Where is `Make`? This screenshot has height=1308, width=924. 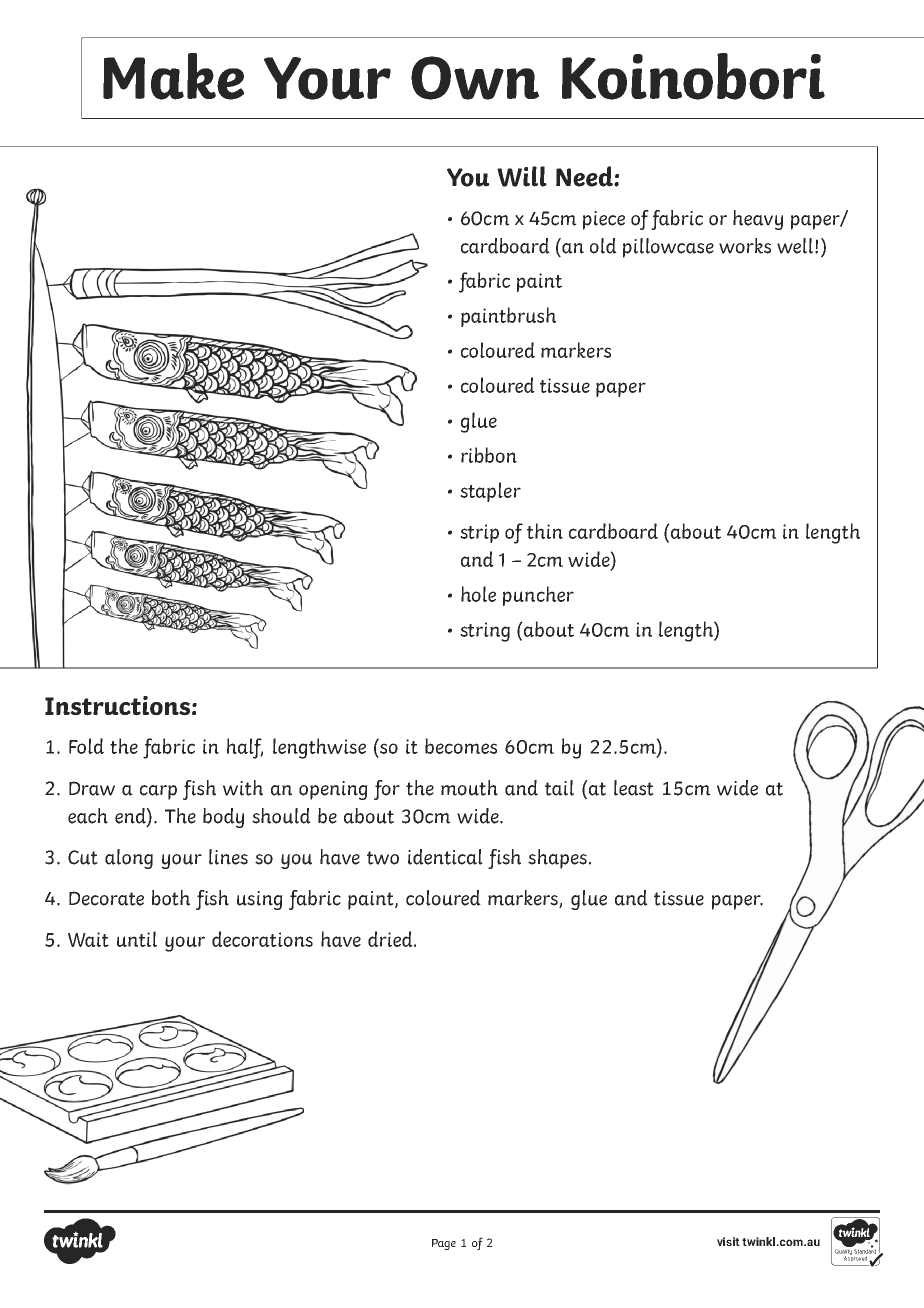
Make is located at coordinates (173, 76).
